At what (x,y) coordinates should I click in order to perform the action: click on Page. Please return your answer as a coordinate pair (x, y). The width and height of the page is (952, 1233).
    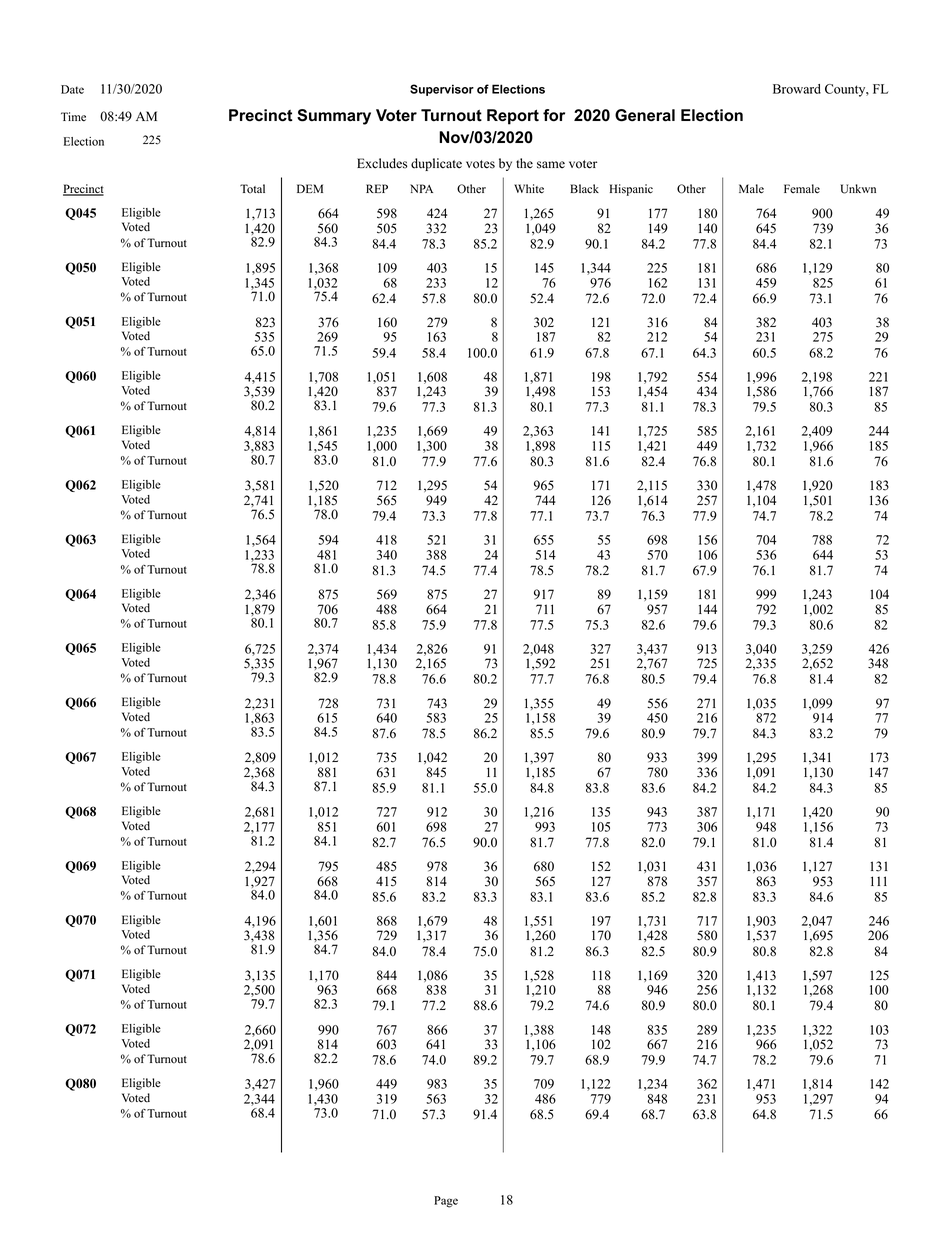
    Looking at the image, I should click on (446, 1202).
